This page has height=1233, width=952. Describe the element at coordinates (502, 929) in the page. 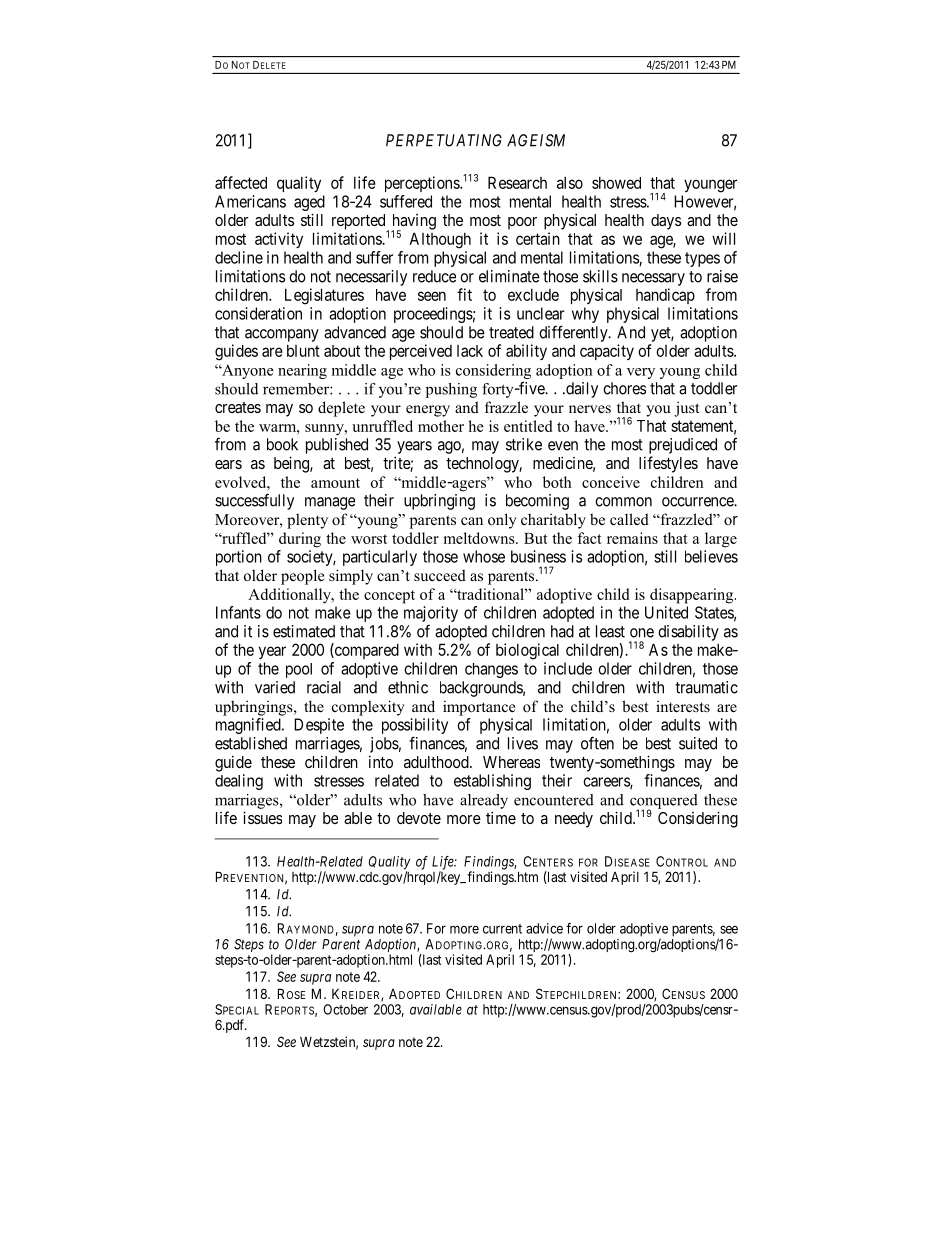

I see `current` at that location.
